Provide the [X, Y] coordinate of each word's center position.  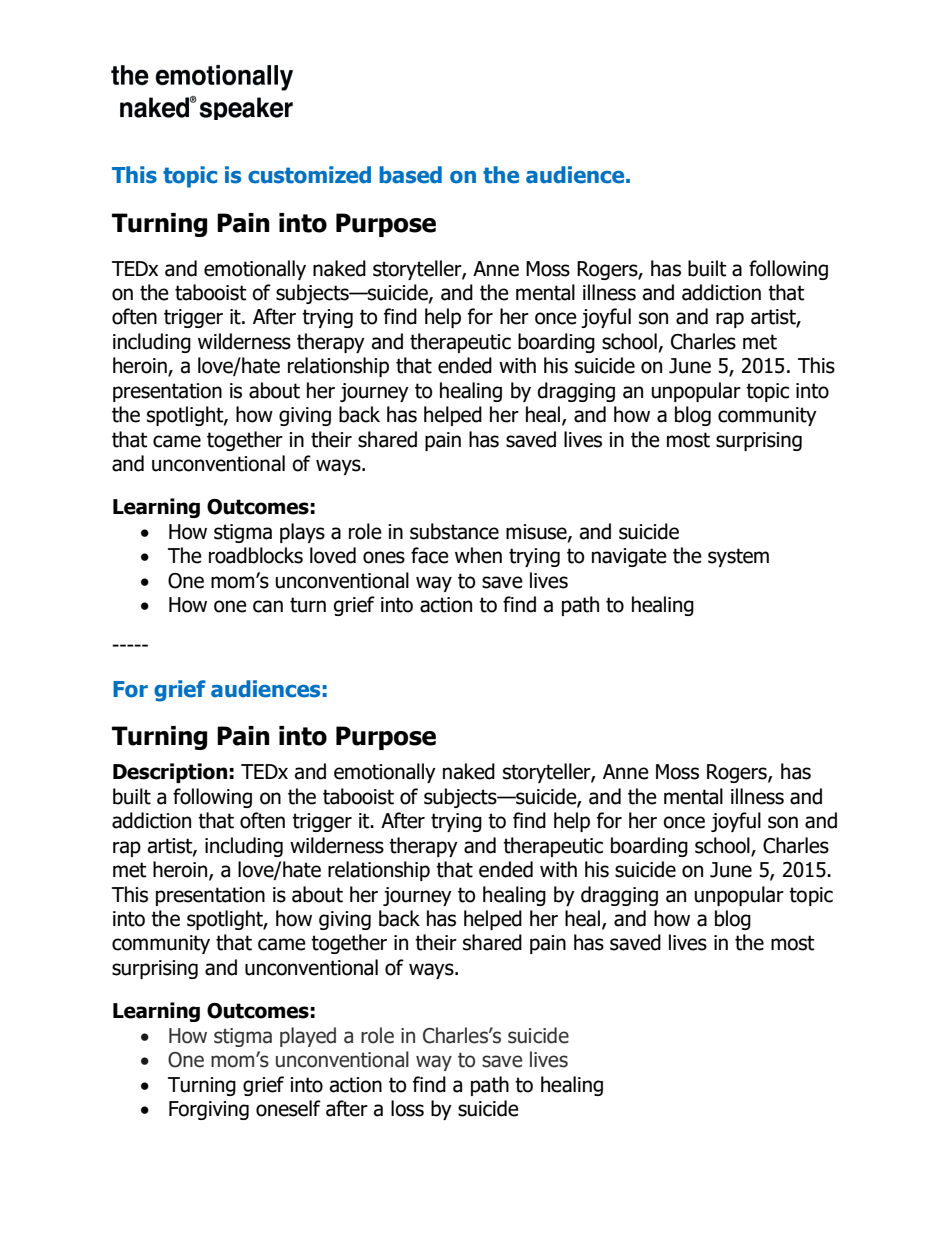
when [478, 555]
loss [407, 1108]
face [430, 555]
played [308, 1037]
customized [309, 175]
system [738, 557]
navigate [629, 557]
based [410, 175]
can [268, 606]
